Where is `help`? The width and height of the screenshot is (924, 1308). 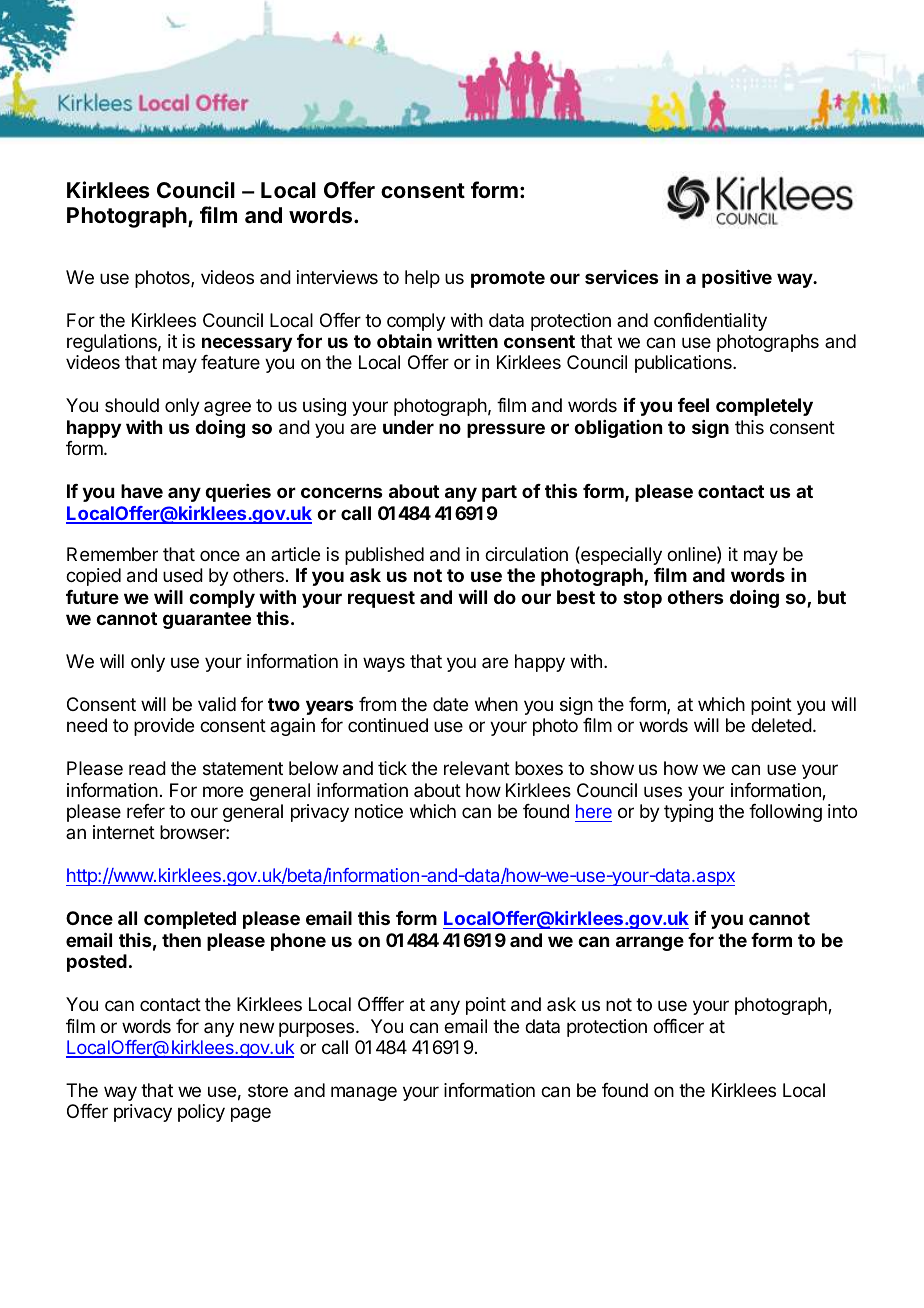
help is located at coordinates (422, 279).
